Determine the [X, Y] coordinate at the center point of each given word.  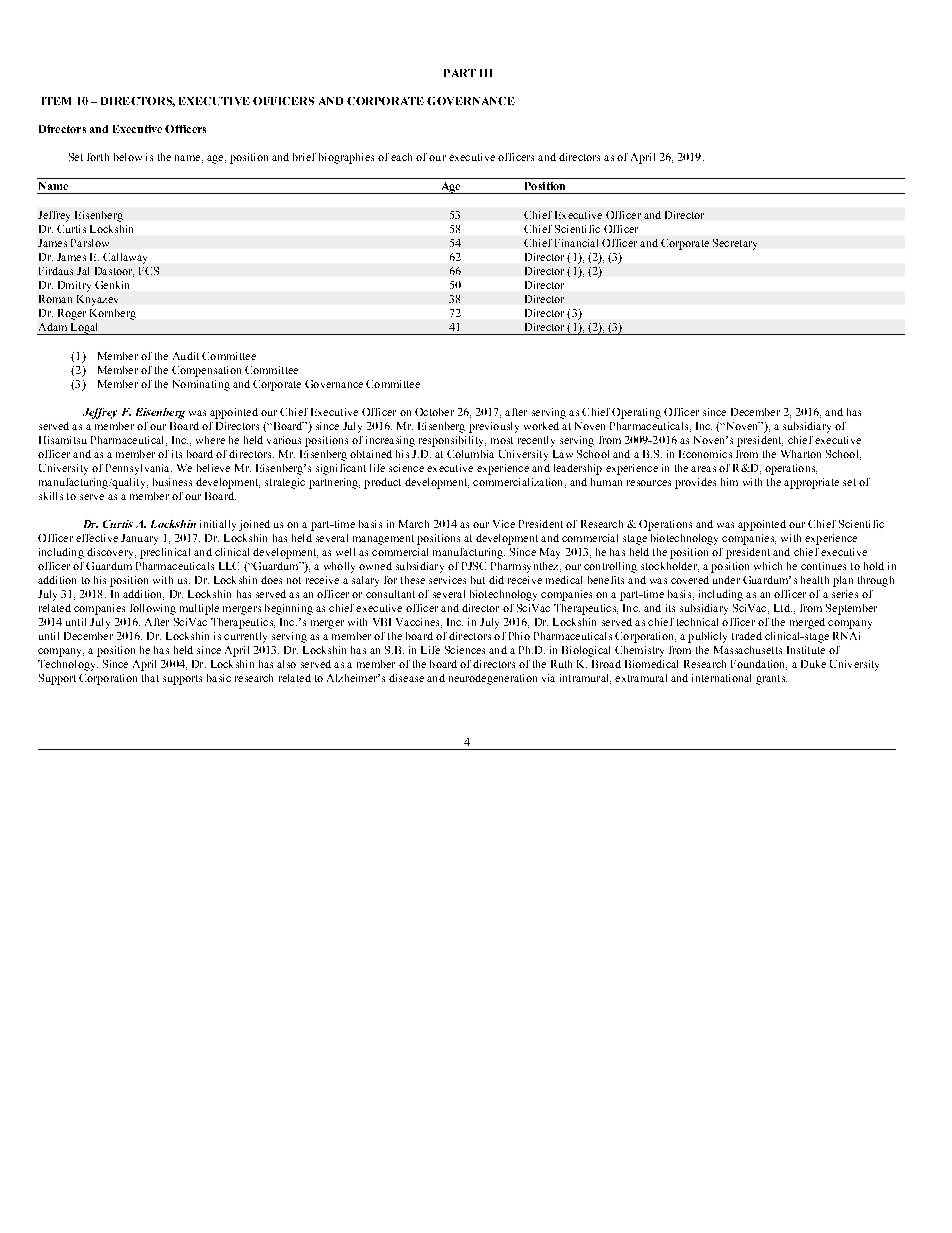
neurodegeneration [493, 679]
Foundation [759, 665]
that [150, 678]
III [486, 73]
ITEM [56, 101]
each [401, 157]
